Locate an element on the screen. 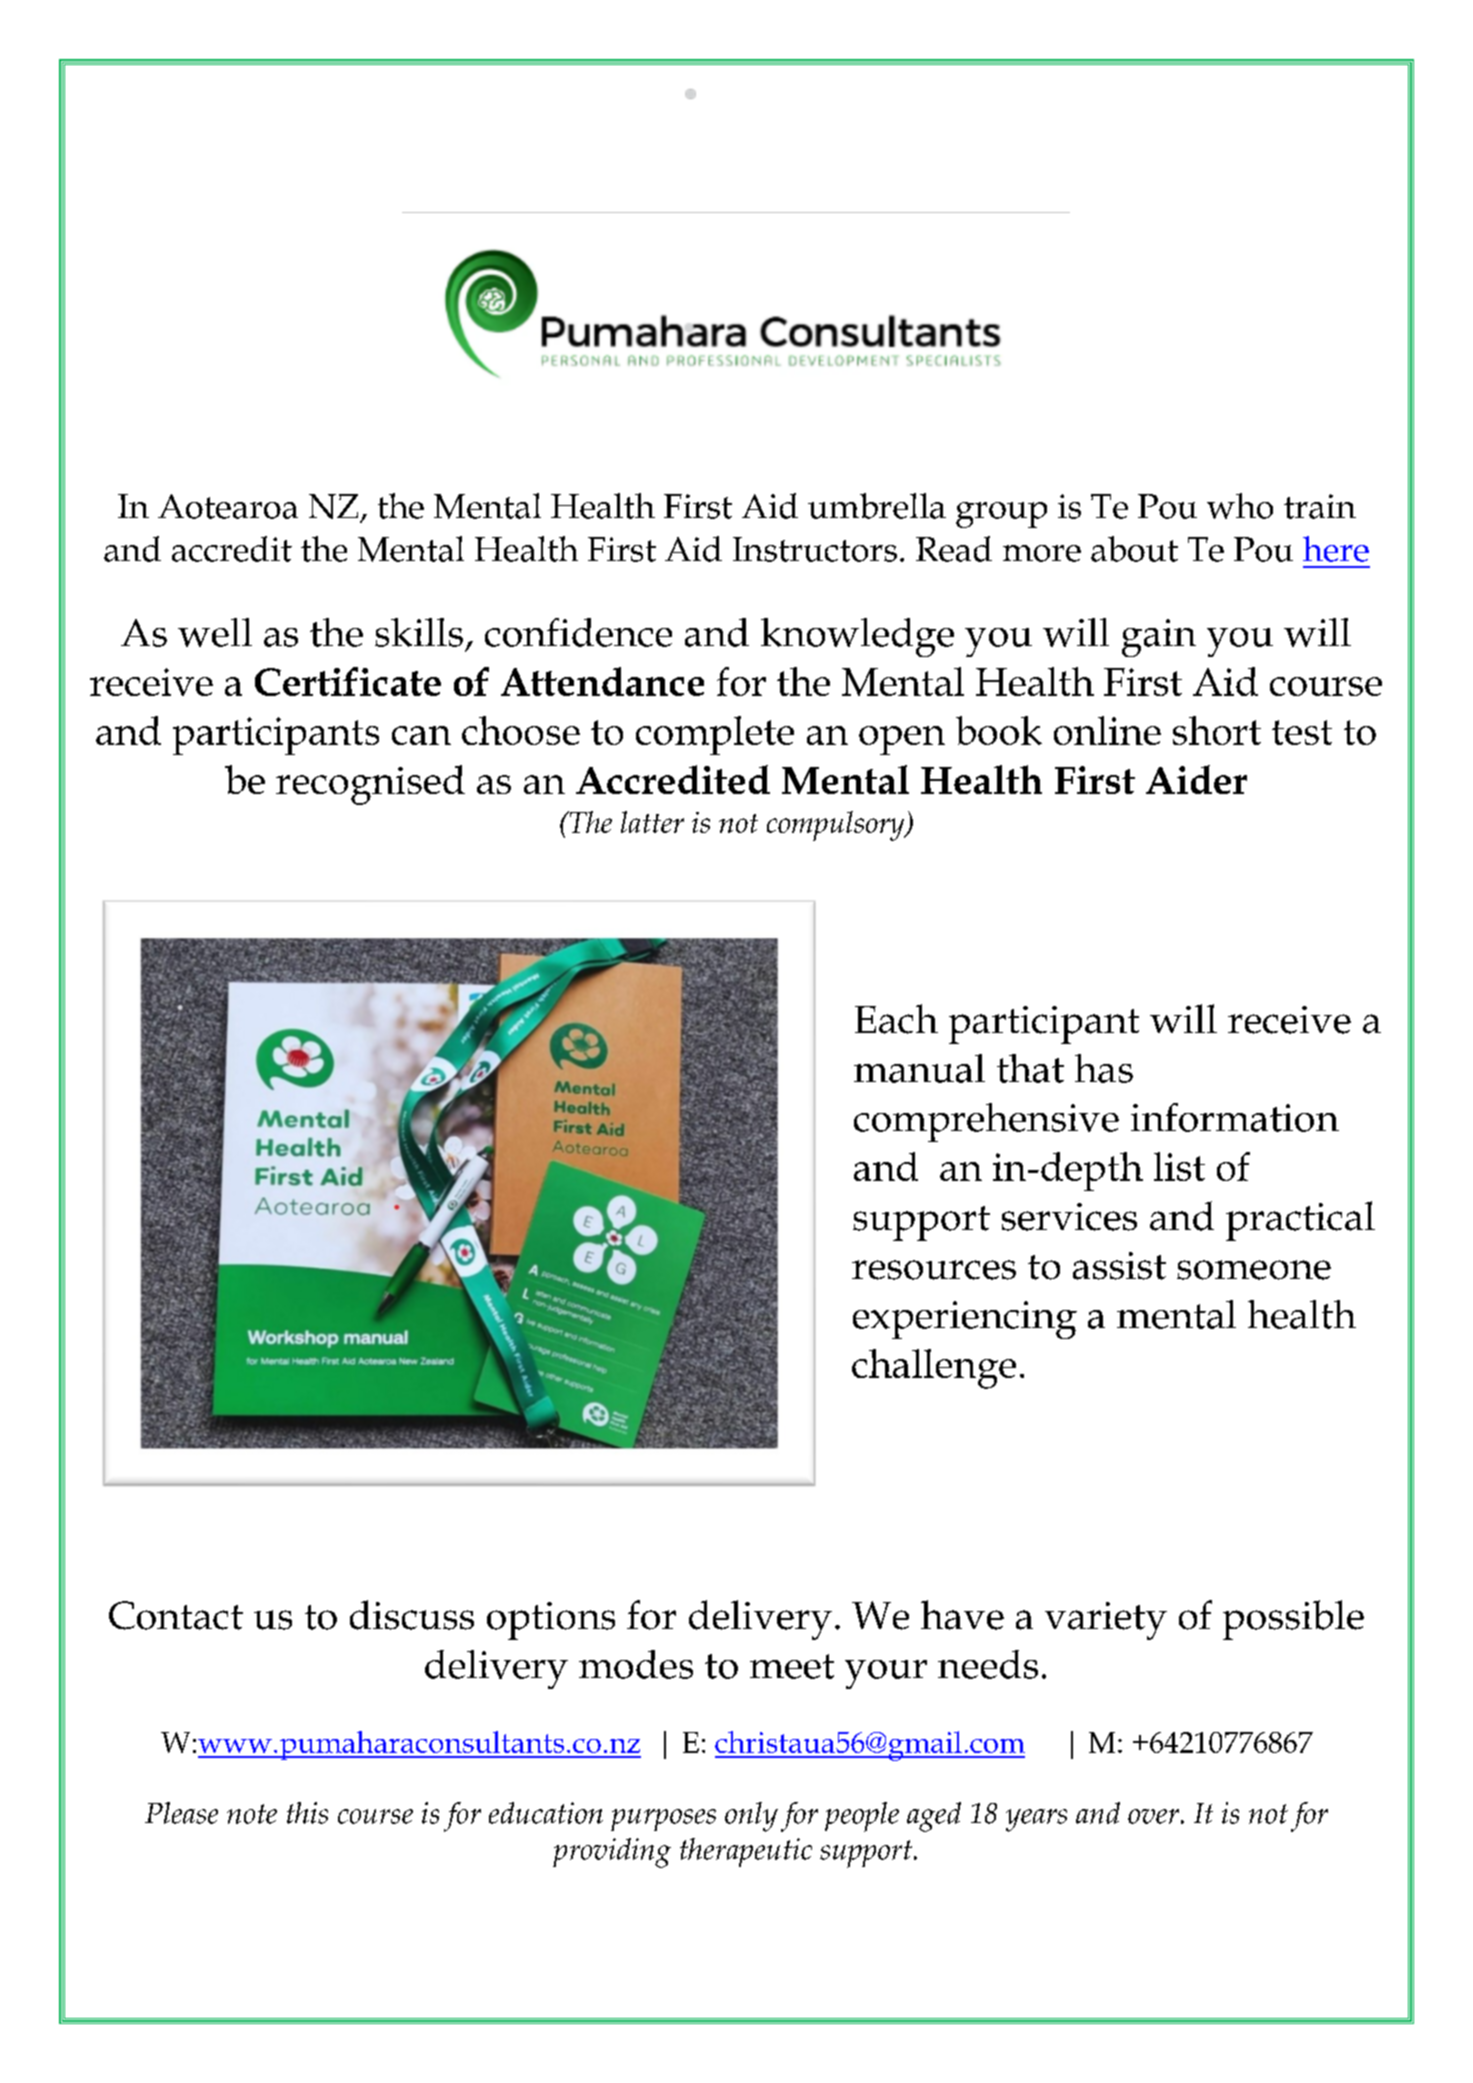 Image resolution: width=1473 pixels, height=2083 pixels. has is located at coordinates (1104, 1068).
